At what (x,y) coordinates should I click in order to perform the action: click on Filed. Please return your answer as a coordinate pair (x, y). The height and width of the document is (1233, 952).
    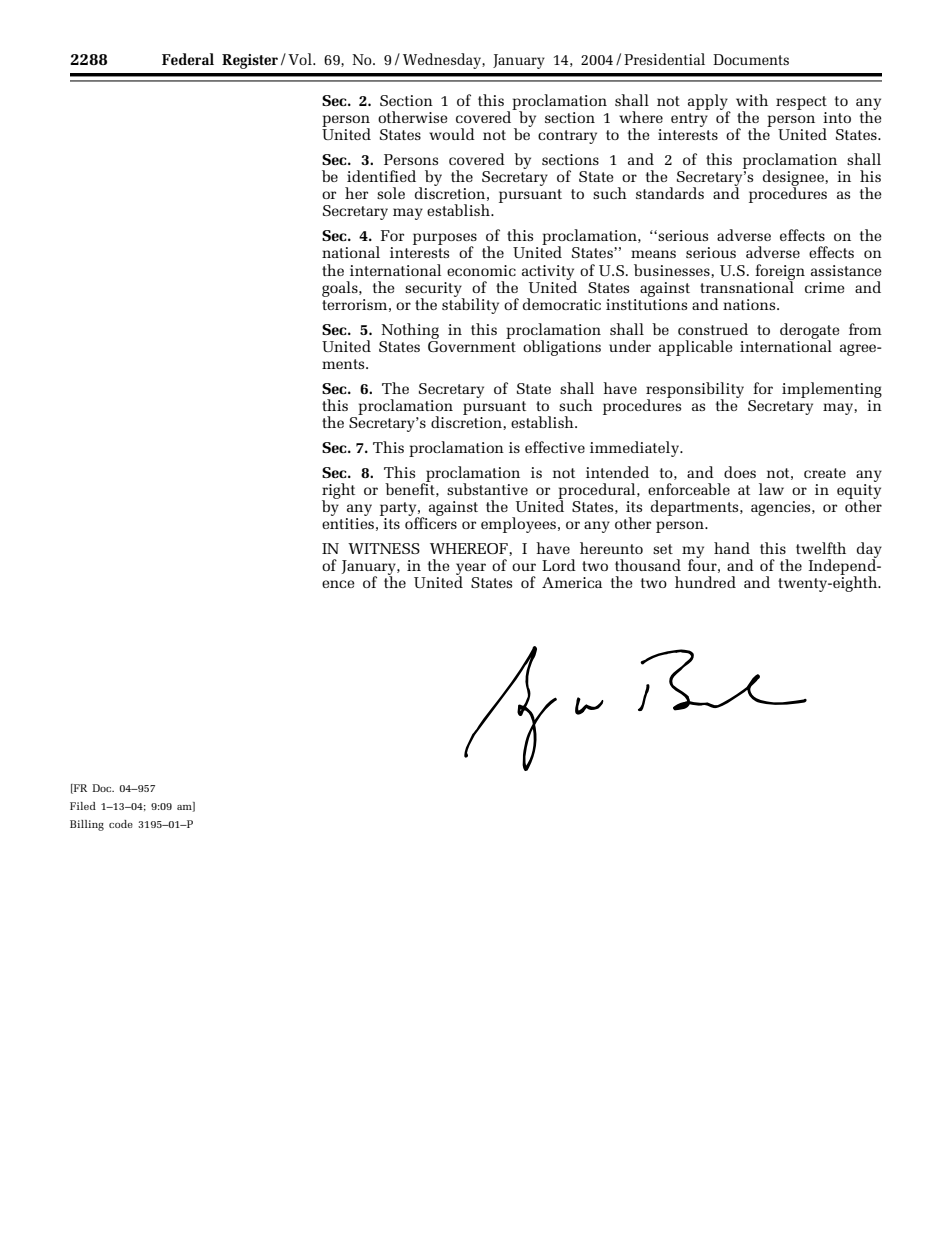
    Looking at the image, I should click on (83, 806).
